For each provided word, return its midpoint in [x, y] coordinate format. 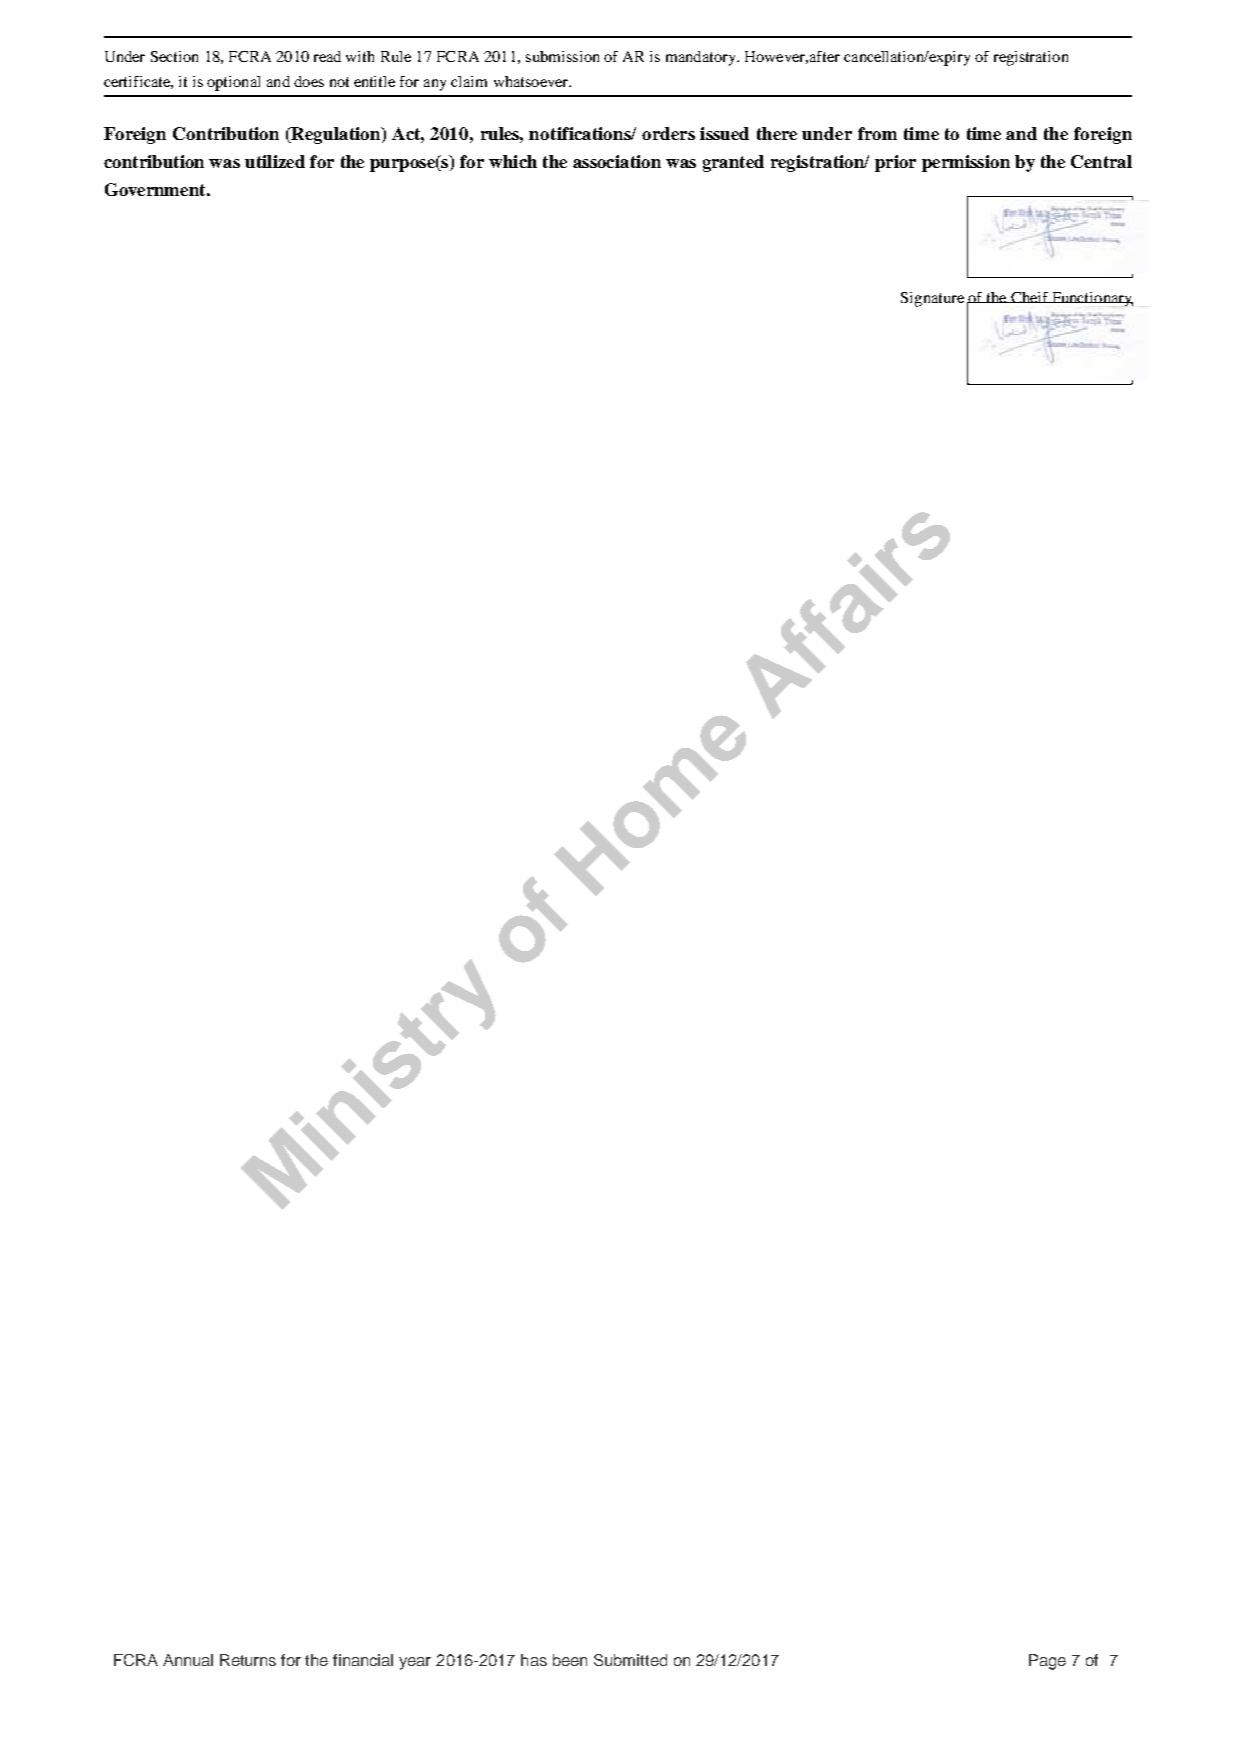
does [309, 81]
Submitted [630, 1660]
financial [363, 1660]
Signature [932, 299]
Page [1047, 1662]
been [570, 1660]
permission [966, 163]
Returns [248, 1660]
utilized [275, 161]
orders [668, 133]
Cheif [1030, 297]
